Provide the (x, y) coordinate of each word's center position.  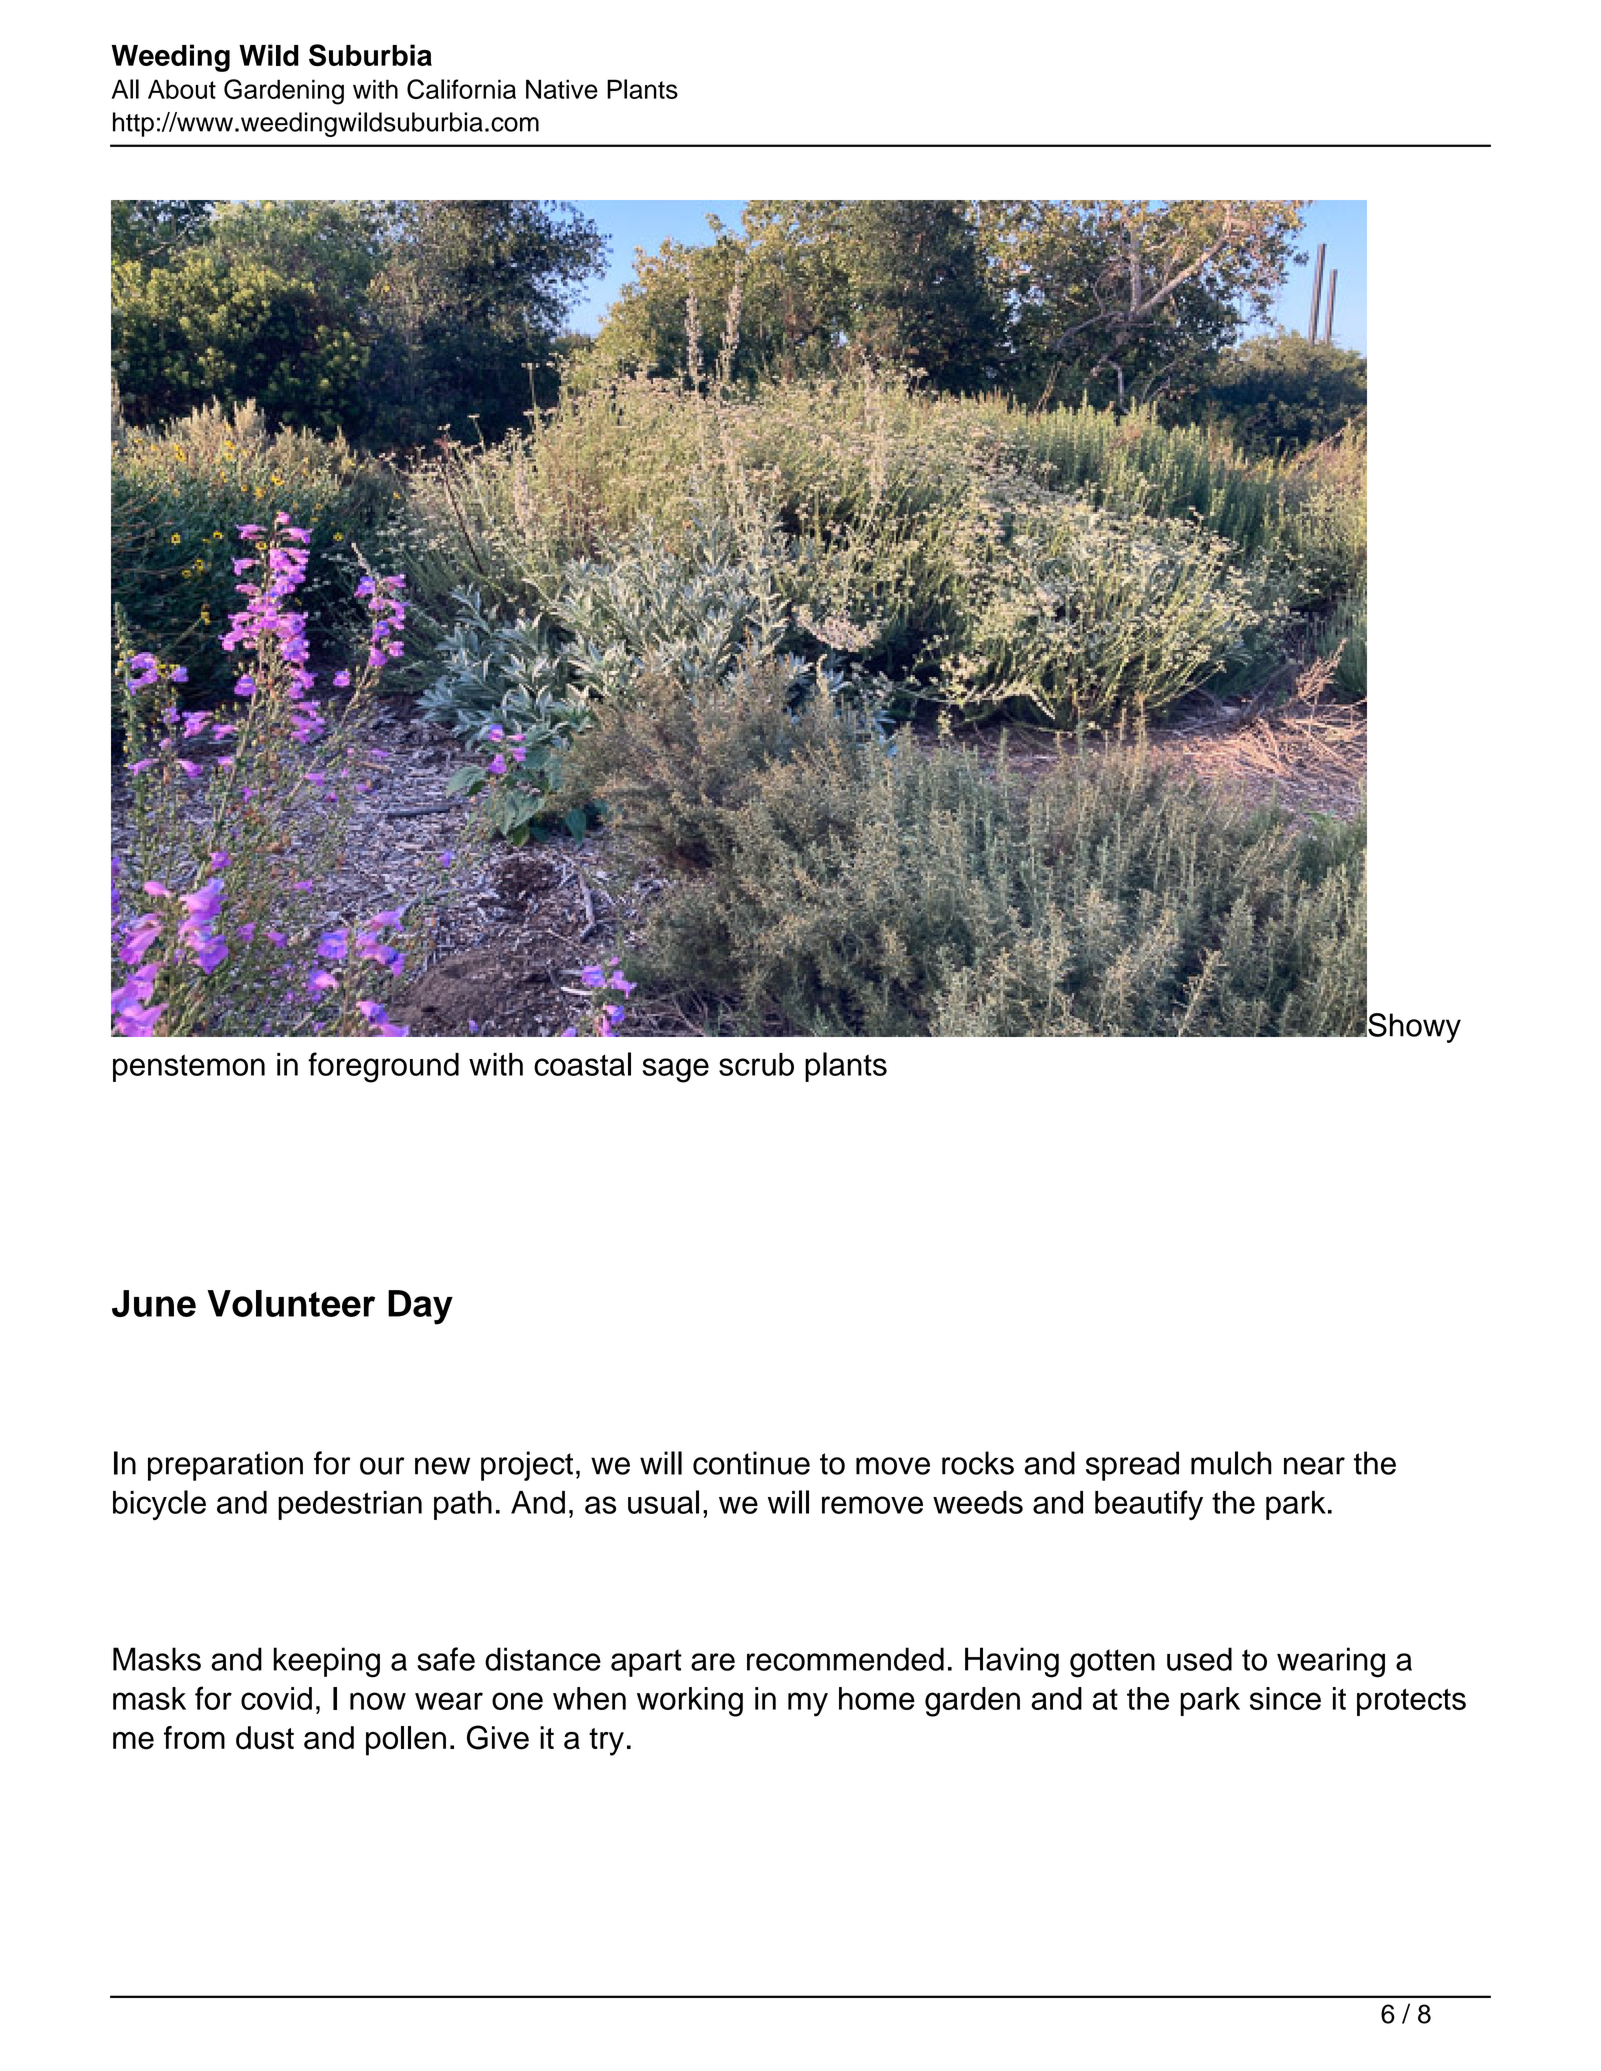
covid (276, 1698)
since (1285, 1698)
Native (562, 89)
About (182, 89)
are (713, 1662)
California (461, 89)
